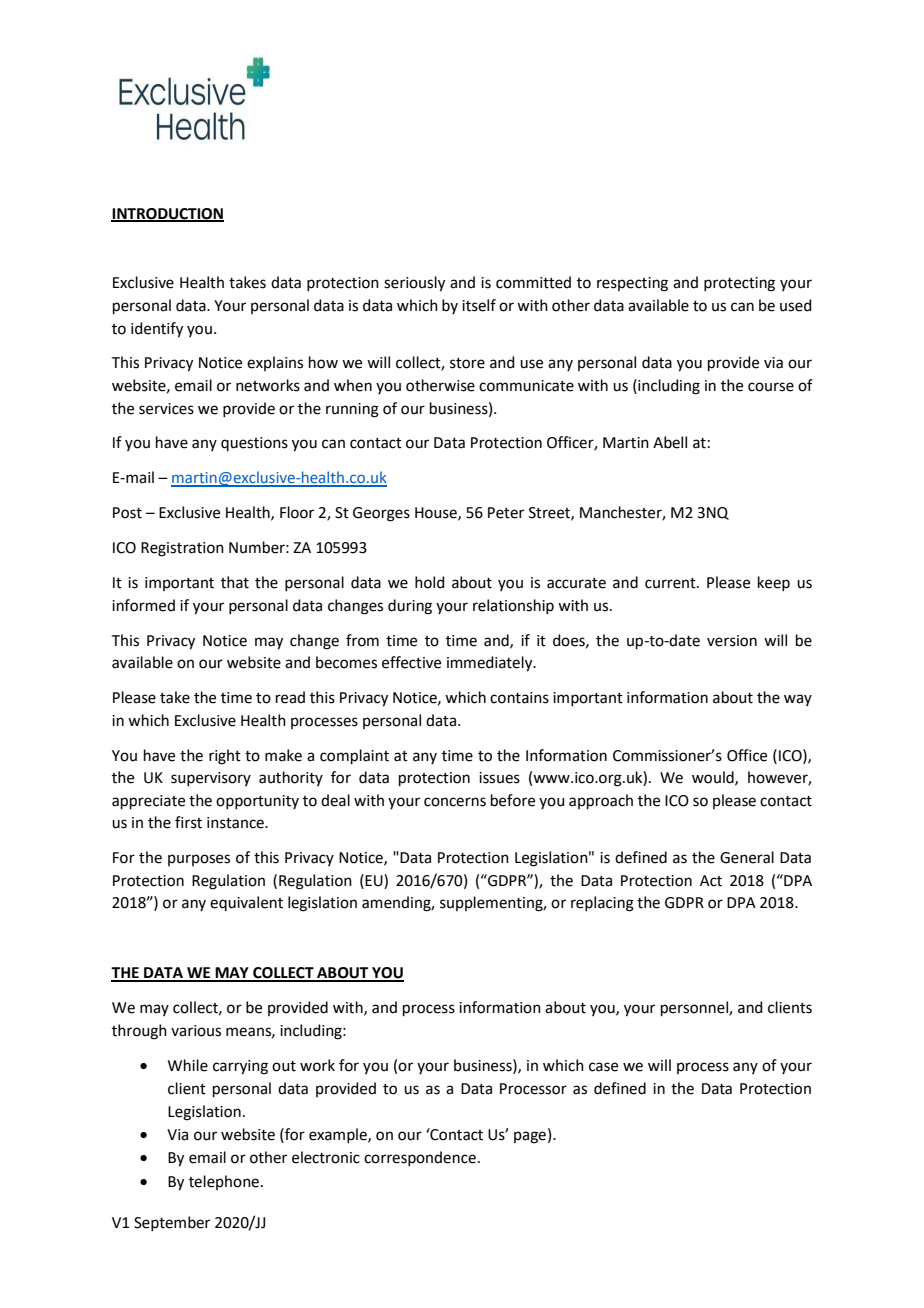  I want to click on correspondence, so click(420, 1158).
